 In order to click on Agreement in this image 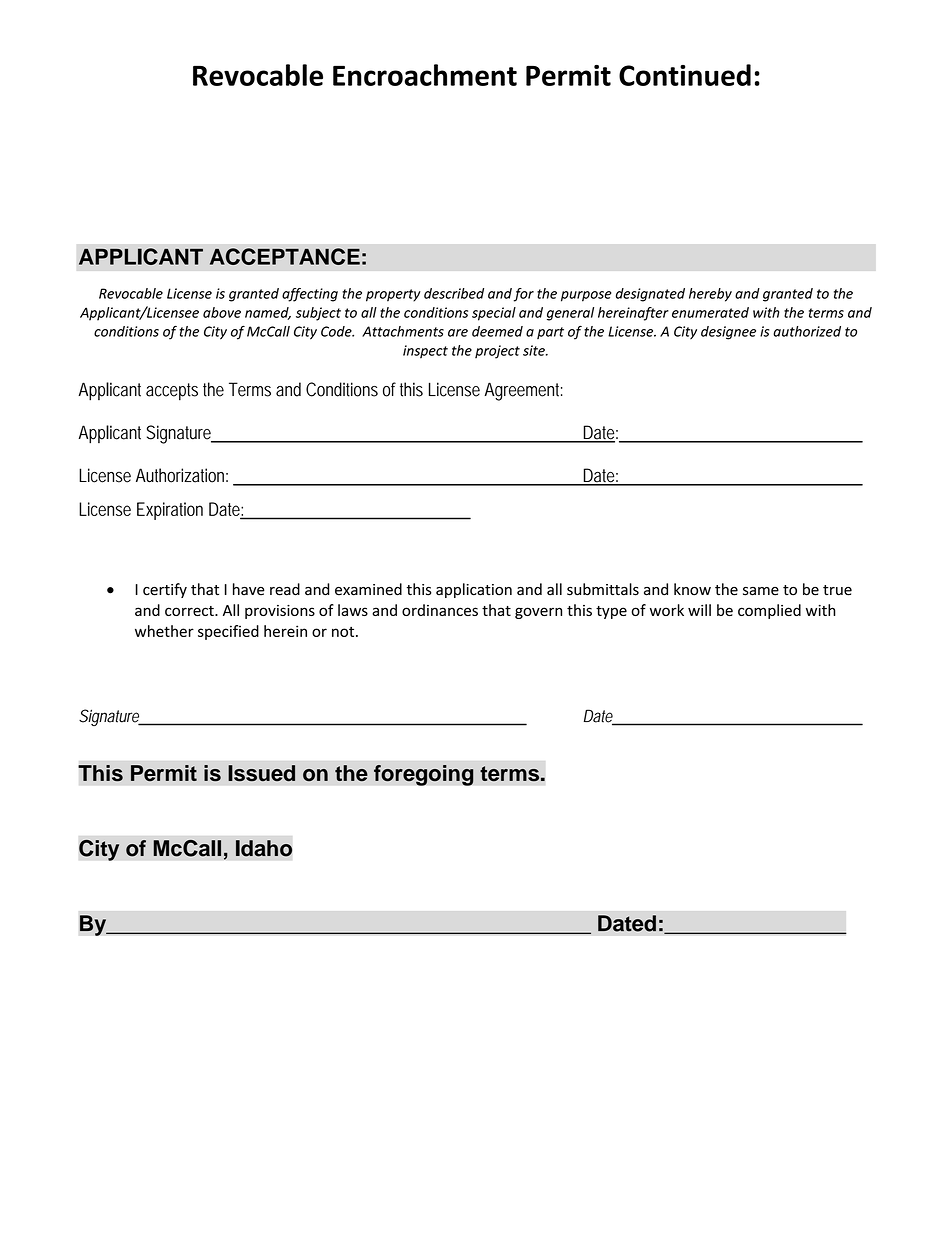, I will do `click(523, 391)`.
